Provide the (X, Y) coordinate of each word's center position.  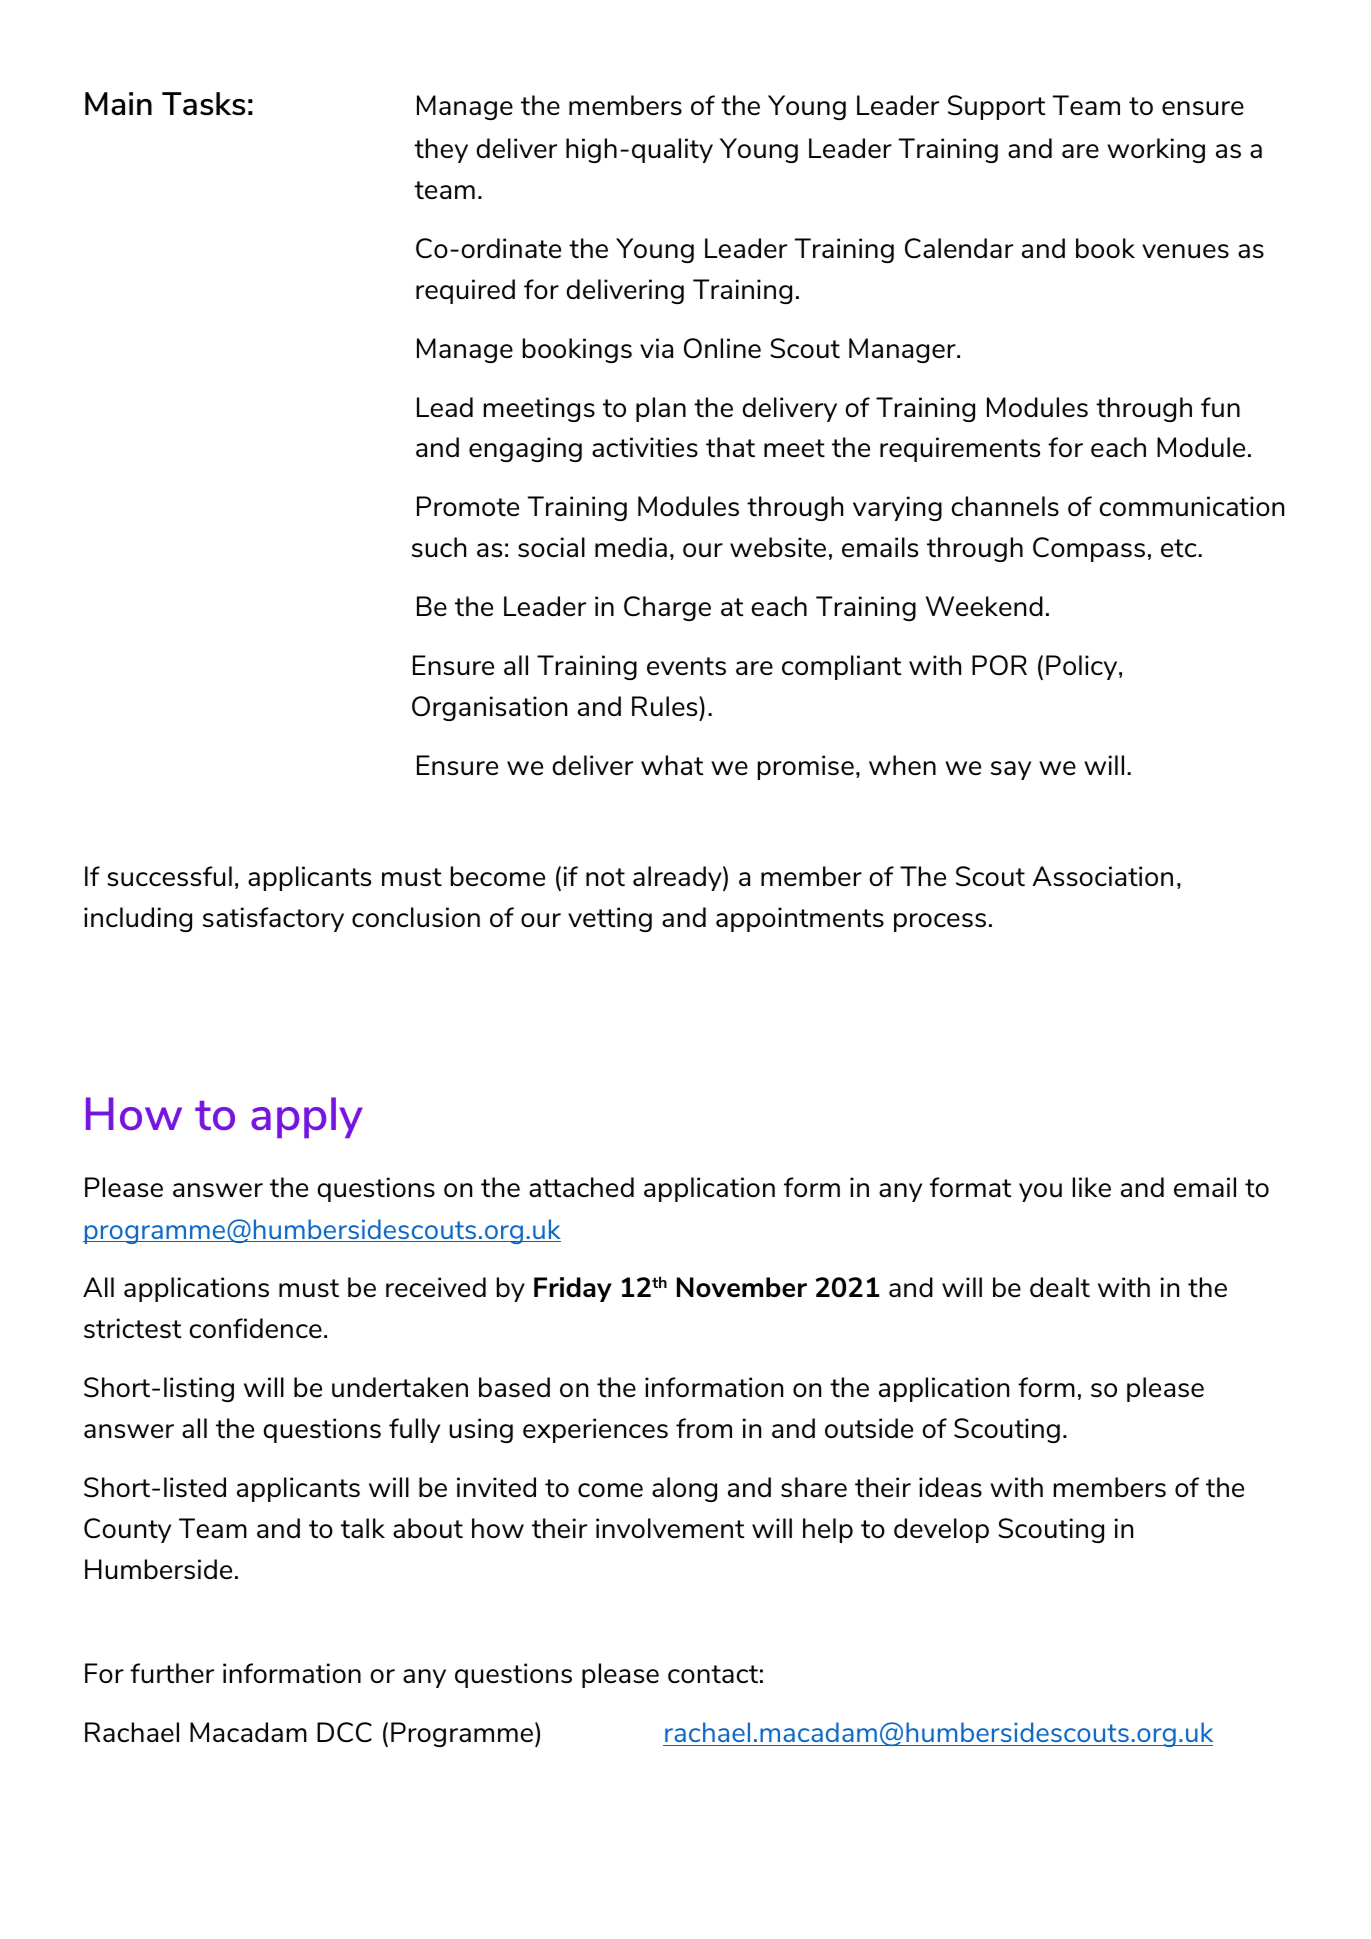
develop (941, 1530)
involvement (670, 1528)
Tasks (204, 104)
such (439, 547)
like (1092, 1187)
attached (581, 1187)
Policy (1083, 667)
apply (307, 1117)
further (172, 1673)
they (441, 150)
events (686, 666)
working (1156, 150)
